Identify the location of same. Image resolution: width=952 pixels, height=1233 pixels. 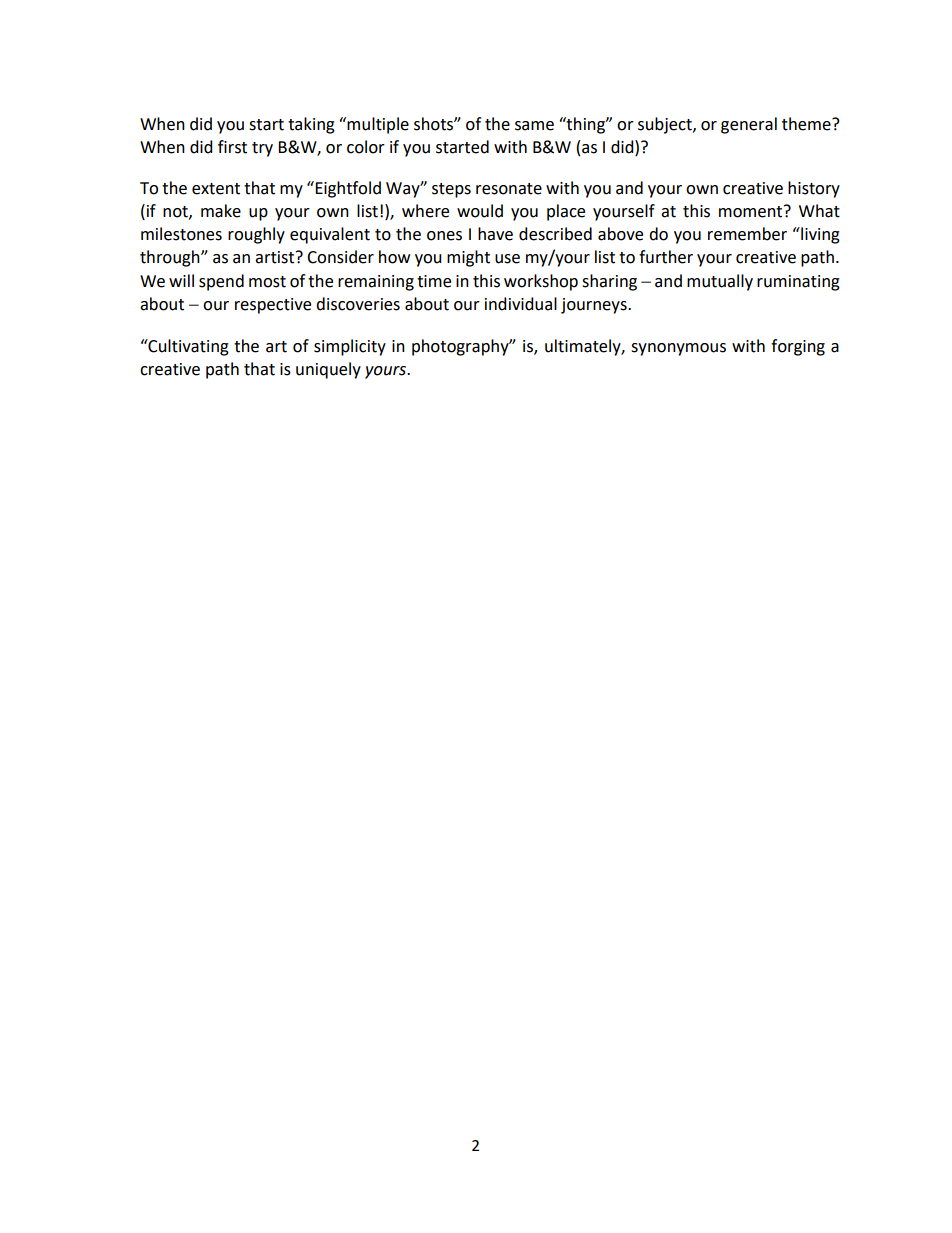
(534, 126).
